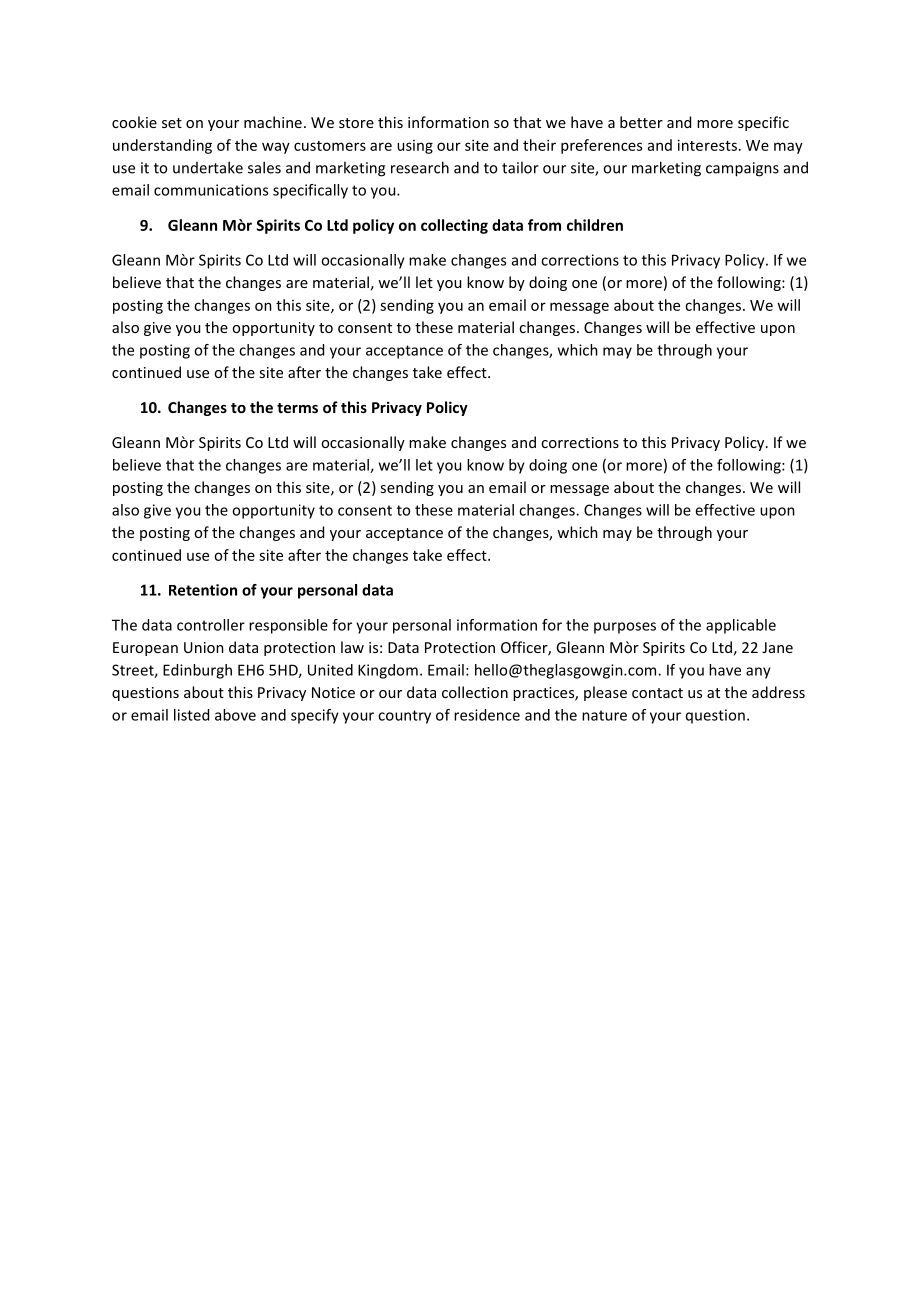 The width and height of the image is (924, 1308). I want to click on understanding, so click(162, 146).
